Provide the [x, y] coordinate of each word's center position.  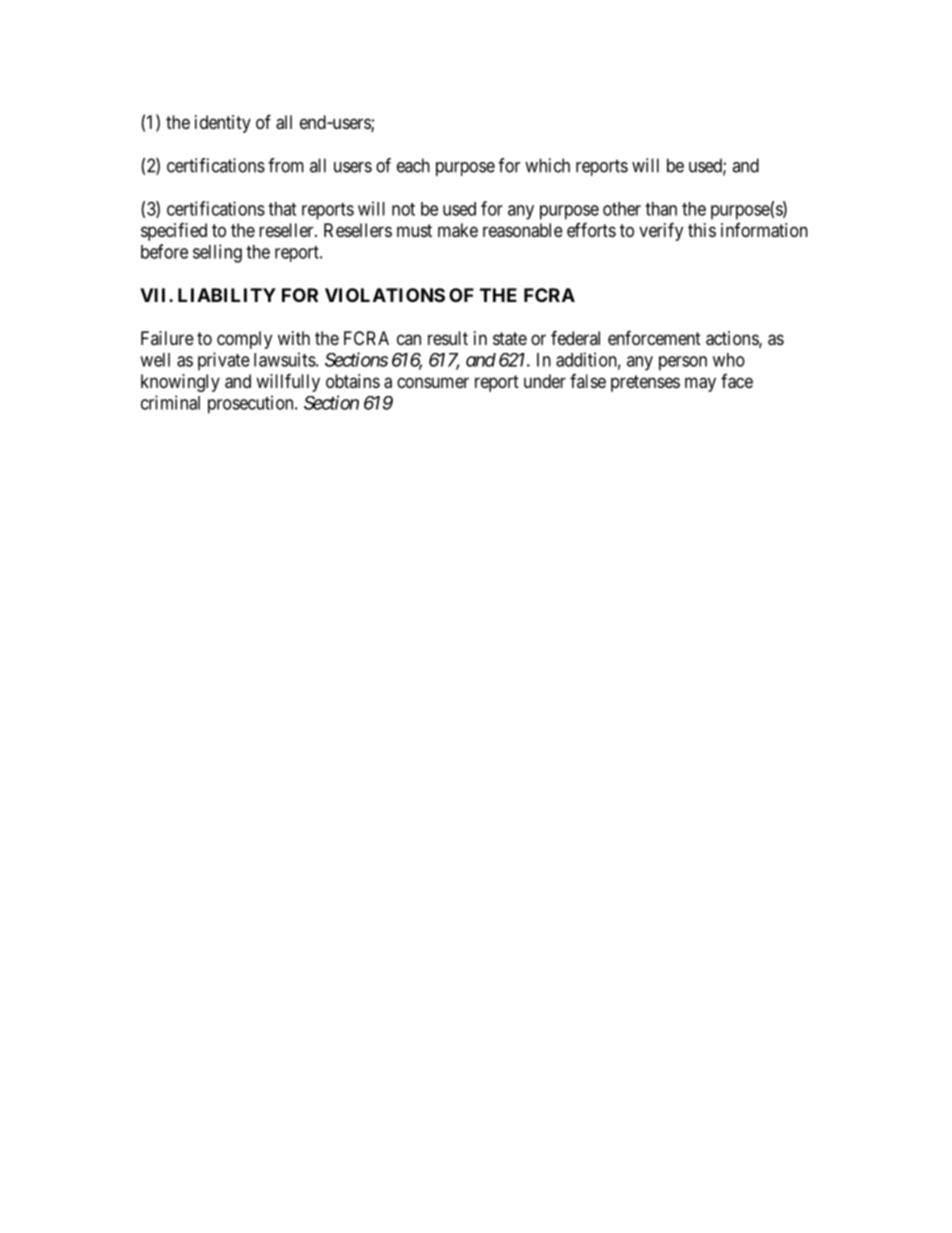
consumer [433, 382]
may [700, 384]
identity [223, 124]
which [547, 165]
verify [661, 231]
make [458, 230]
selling [217, 253]
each [413, 165]
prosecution [252, 404]
